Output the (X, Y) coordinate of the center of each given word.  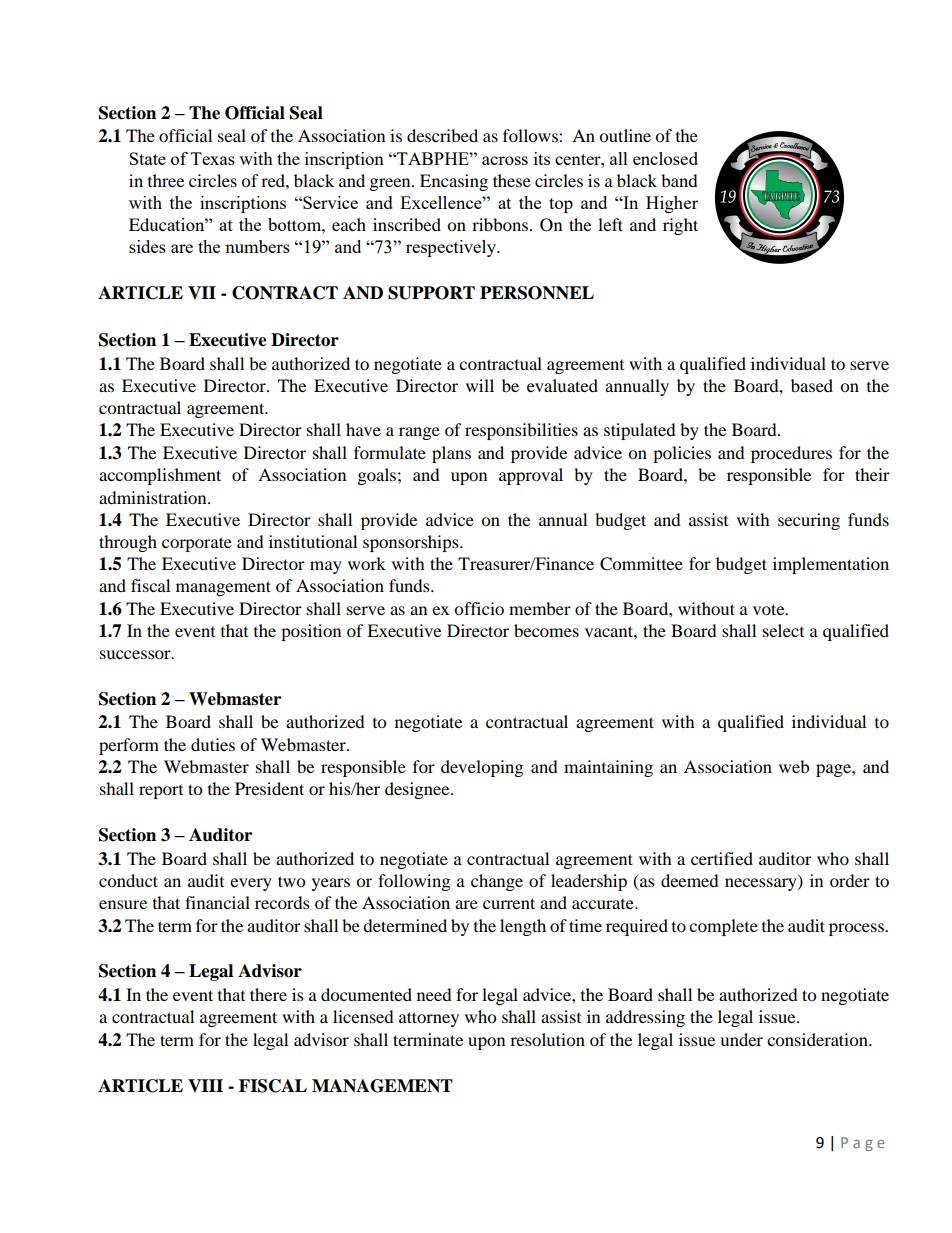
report (161, 792)
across (505, 160)
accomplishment (160, 476)
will (480, 385)
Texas (213, 158)
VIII (205, 1085)
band (679, 180)
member (540, 608)
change (497, 882)
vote (770, 609)
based (812, 385)
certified (722, 858)
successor (136, 654)
